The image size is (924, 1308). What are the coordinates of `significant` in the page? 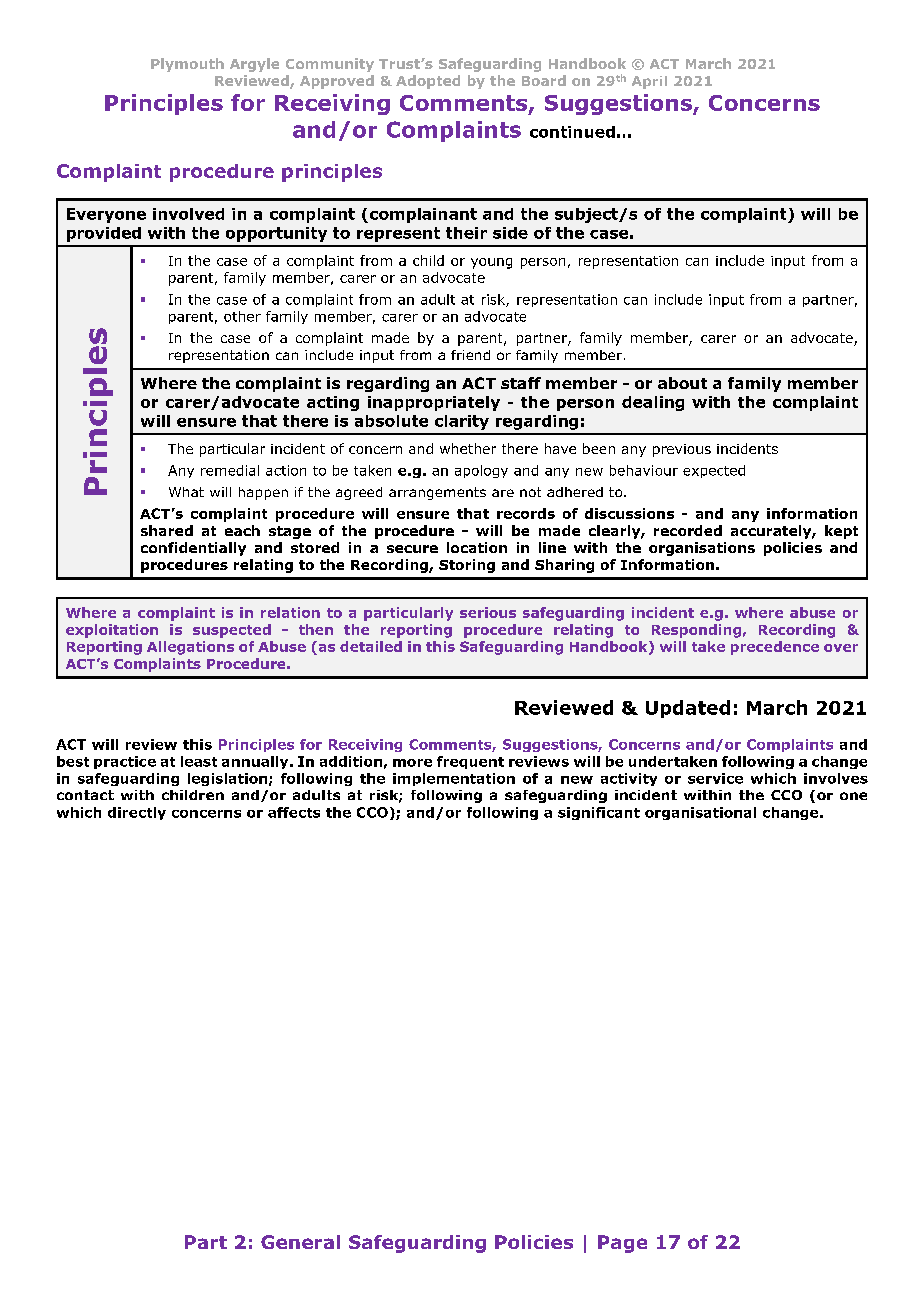 It's located at (599, 813).
